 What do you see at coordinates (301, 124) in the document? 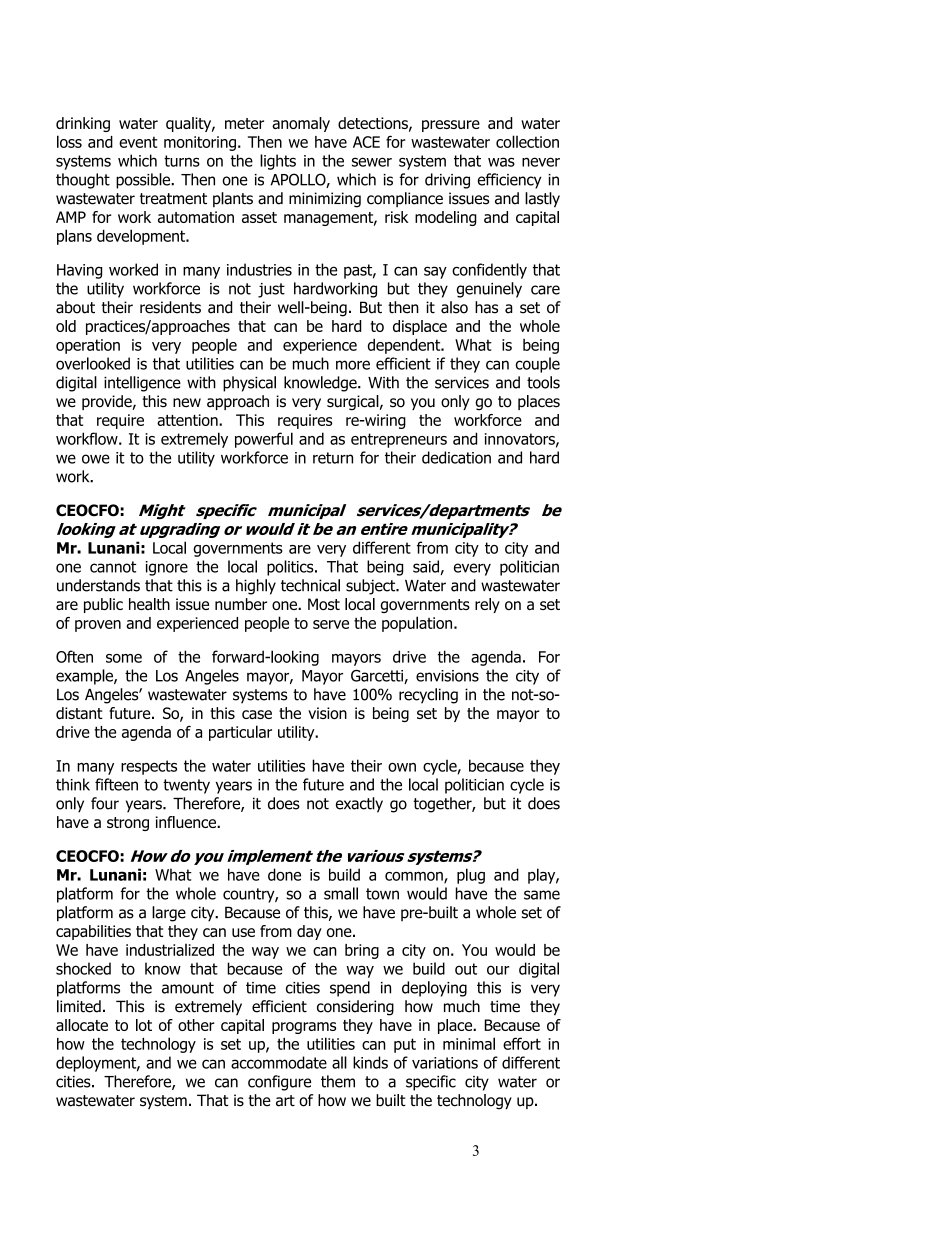
I see `anomaly` at bounding box center [301, 124].
